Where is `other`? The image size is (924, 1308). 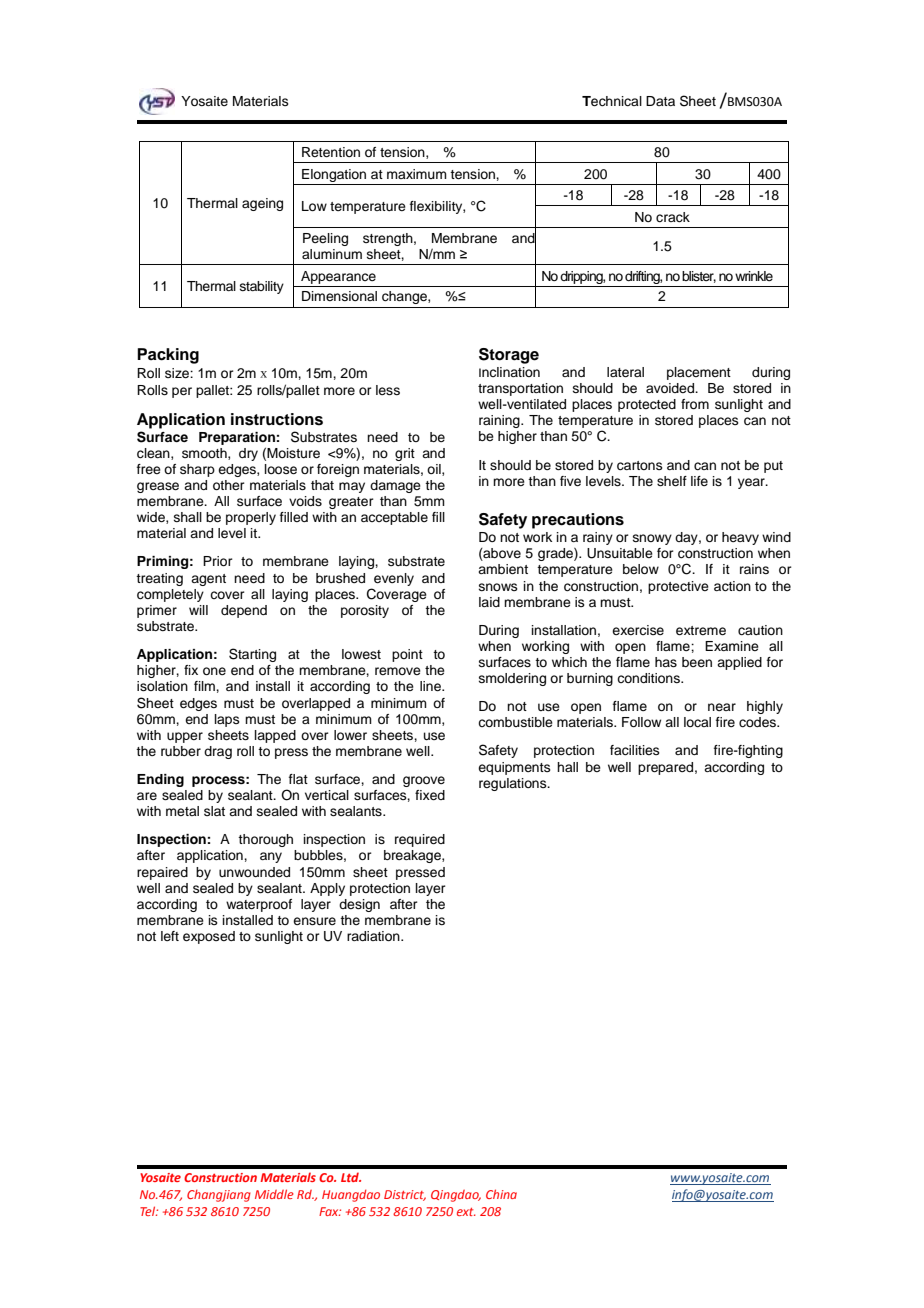 other is located at coordinates (229, 485).
